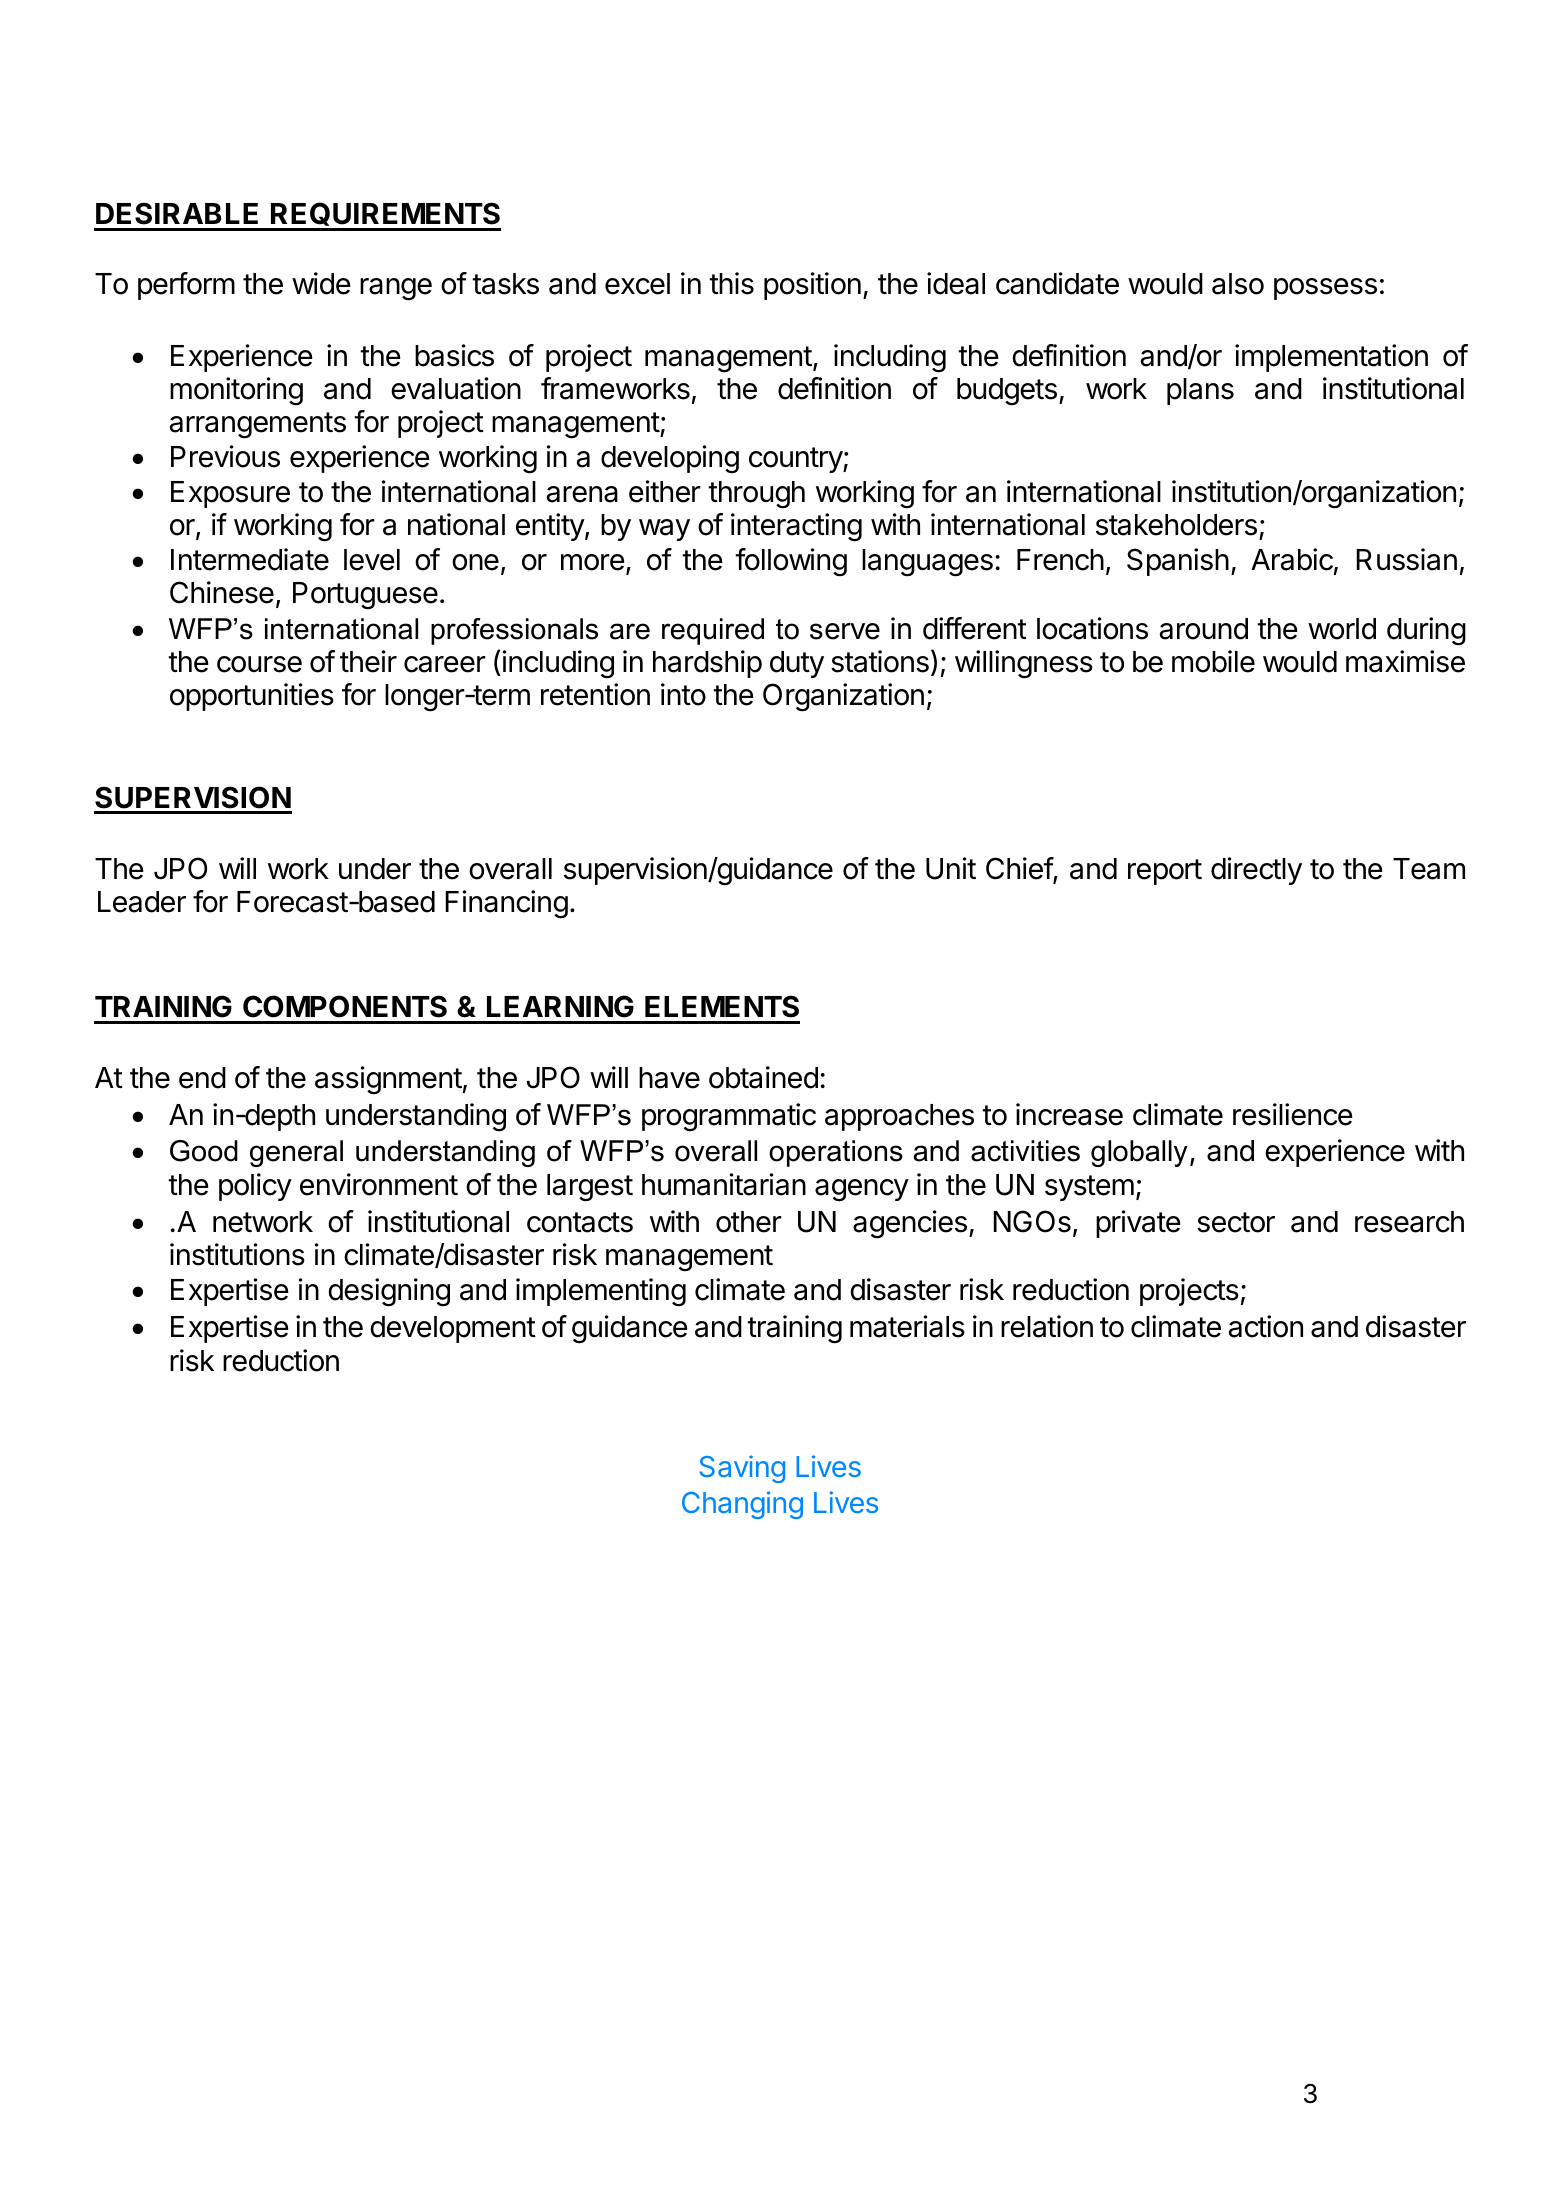  Describe the element at coordinates (259, 664) in the document. I see `course` at that location.
